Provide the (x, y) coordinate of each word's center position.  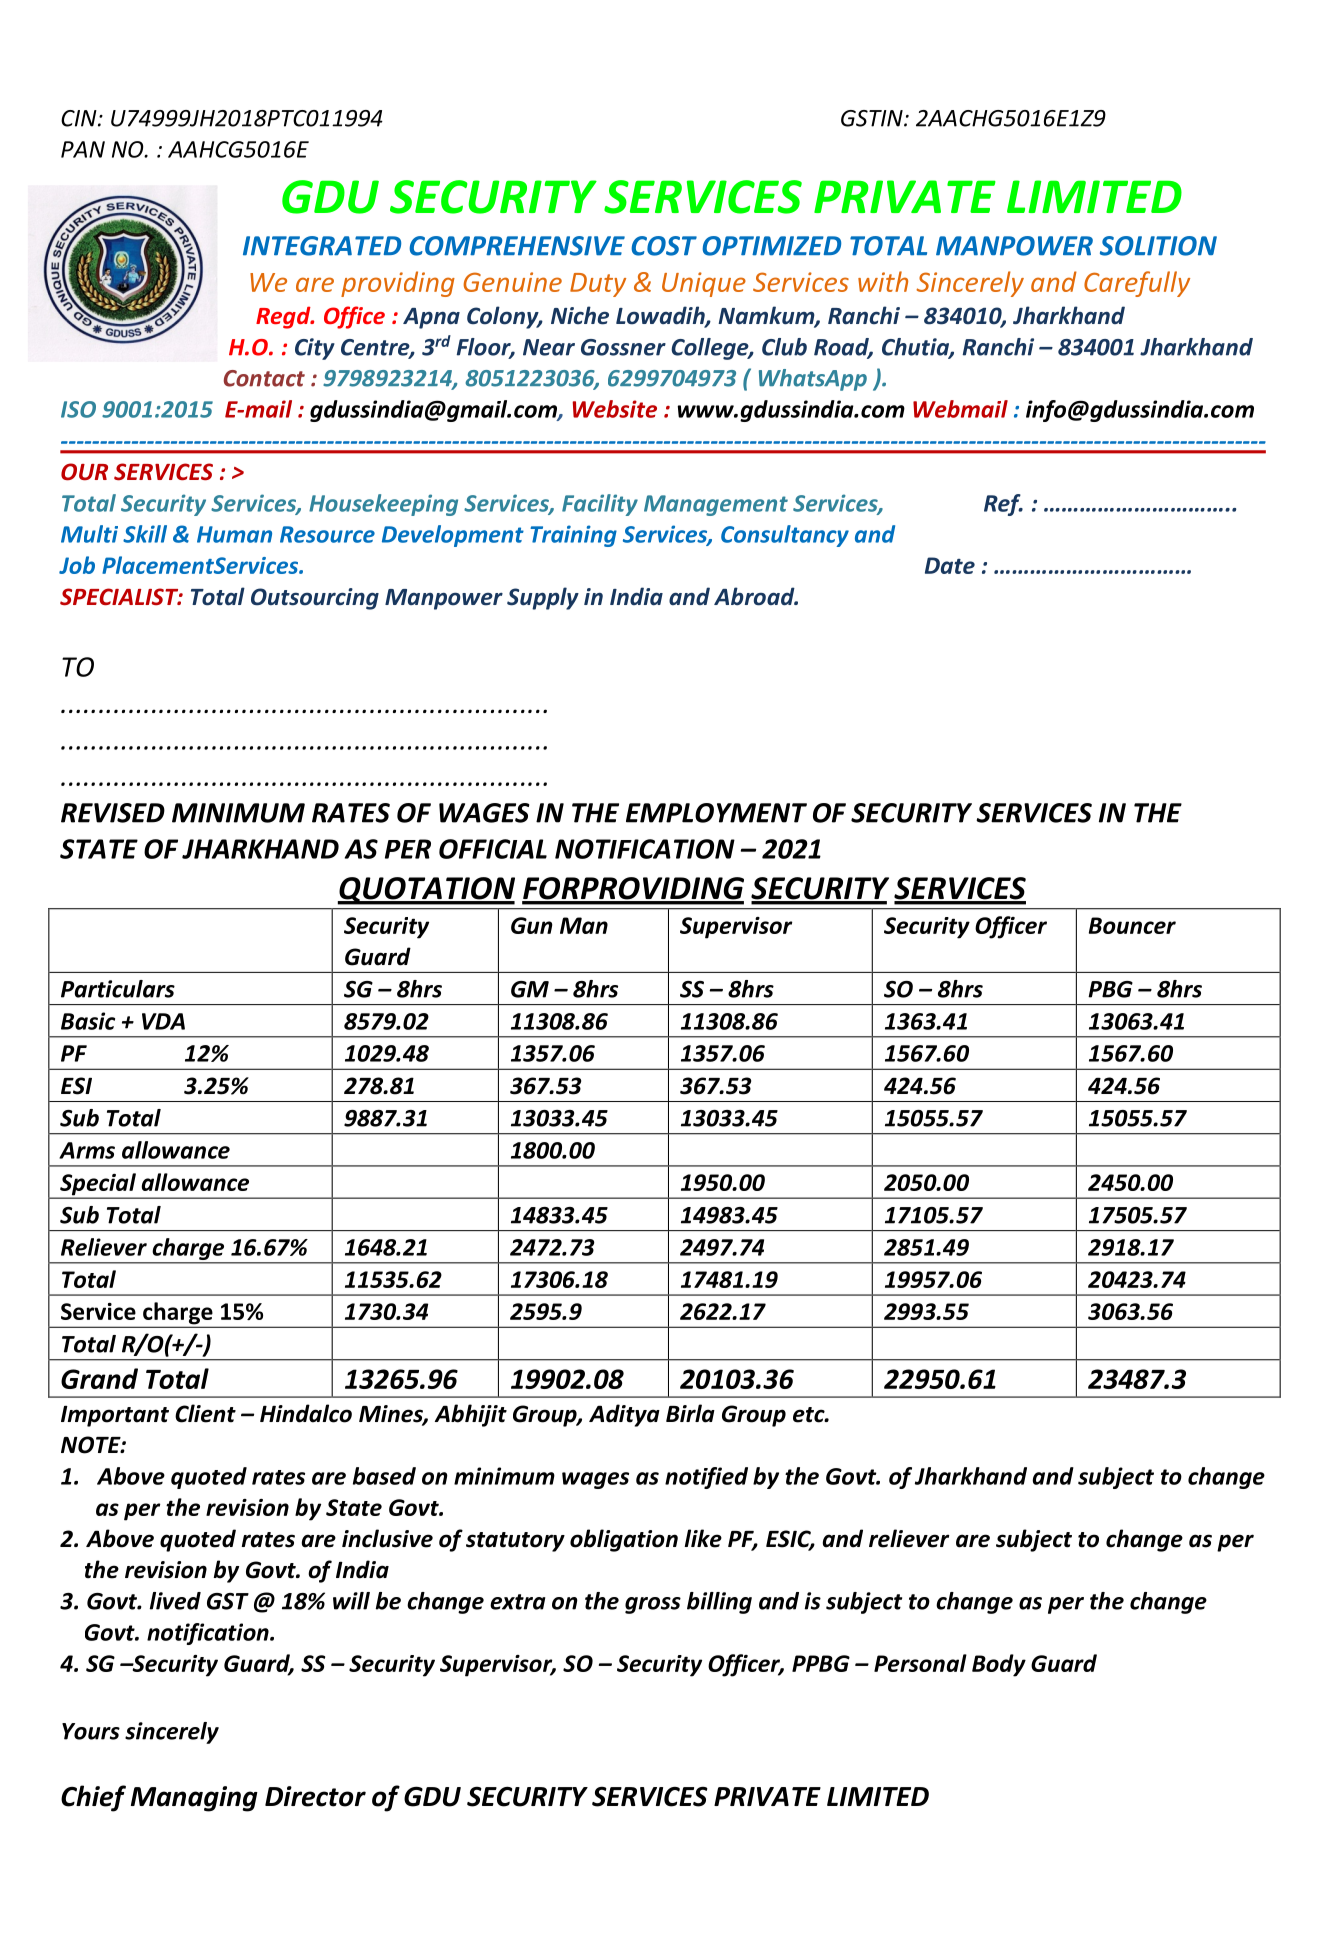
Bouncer (1132, 925)
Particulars (118, 989)
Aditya (624, 1415)
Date (950, 565)
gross (653, 1605)
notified (706, 1478)
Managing (194, 1799)
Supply (543, 598)
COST (664, 246)
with (883, 281)
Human (234, 534)
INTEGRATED (322, 246)
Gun (532, 925)
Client (205, 1413)
